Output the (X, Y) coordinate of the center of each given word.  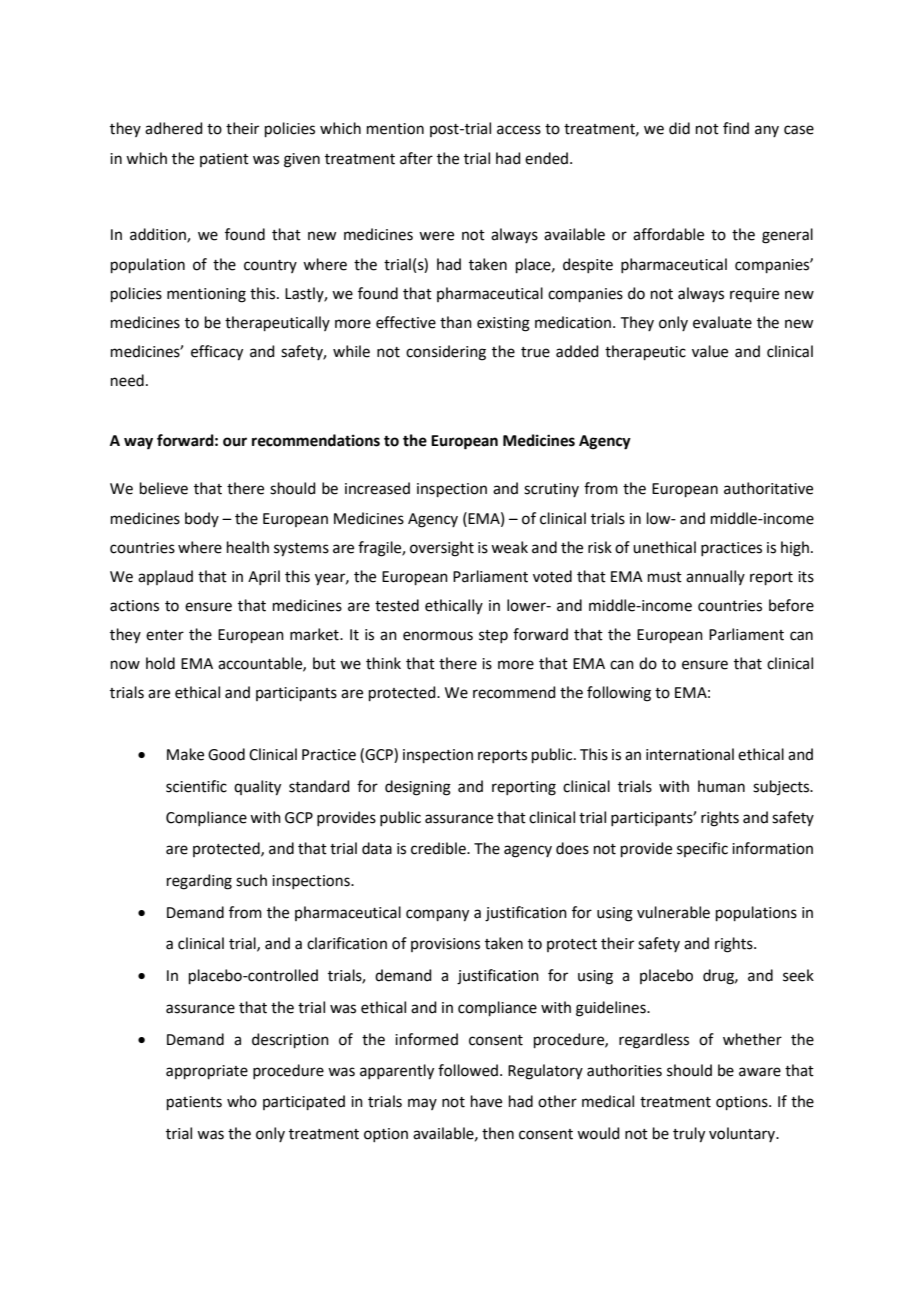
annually (715, 577)
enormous (438, 636)
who (242, 1101)
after (416, 158)
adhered (174, 128)
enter (165, 635)
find (736, 128)
